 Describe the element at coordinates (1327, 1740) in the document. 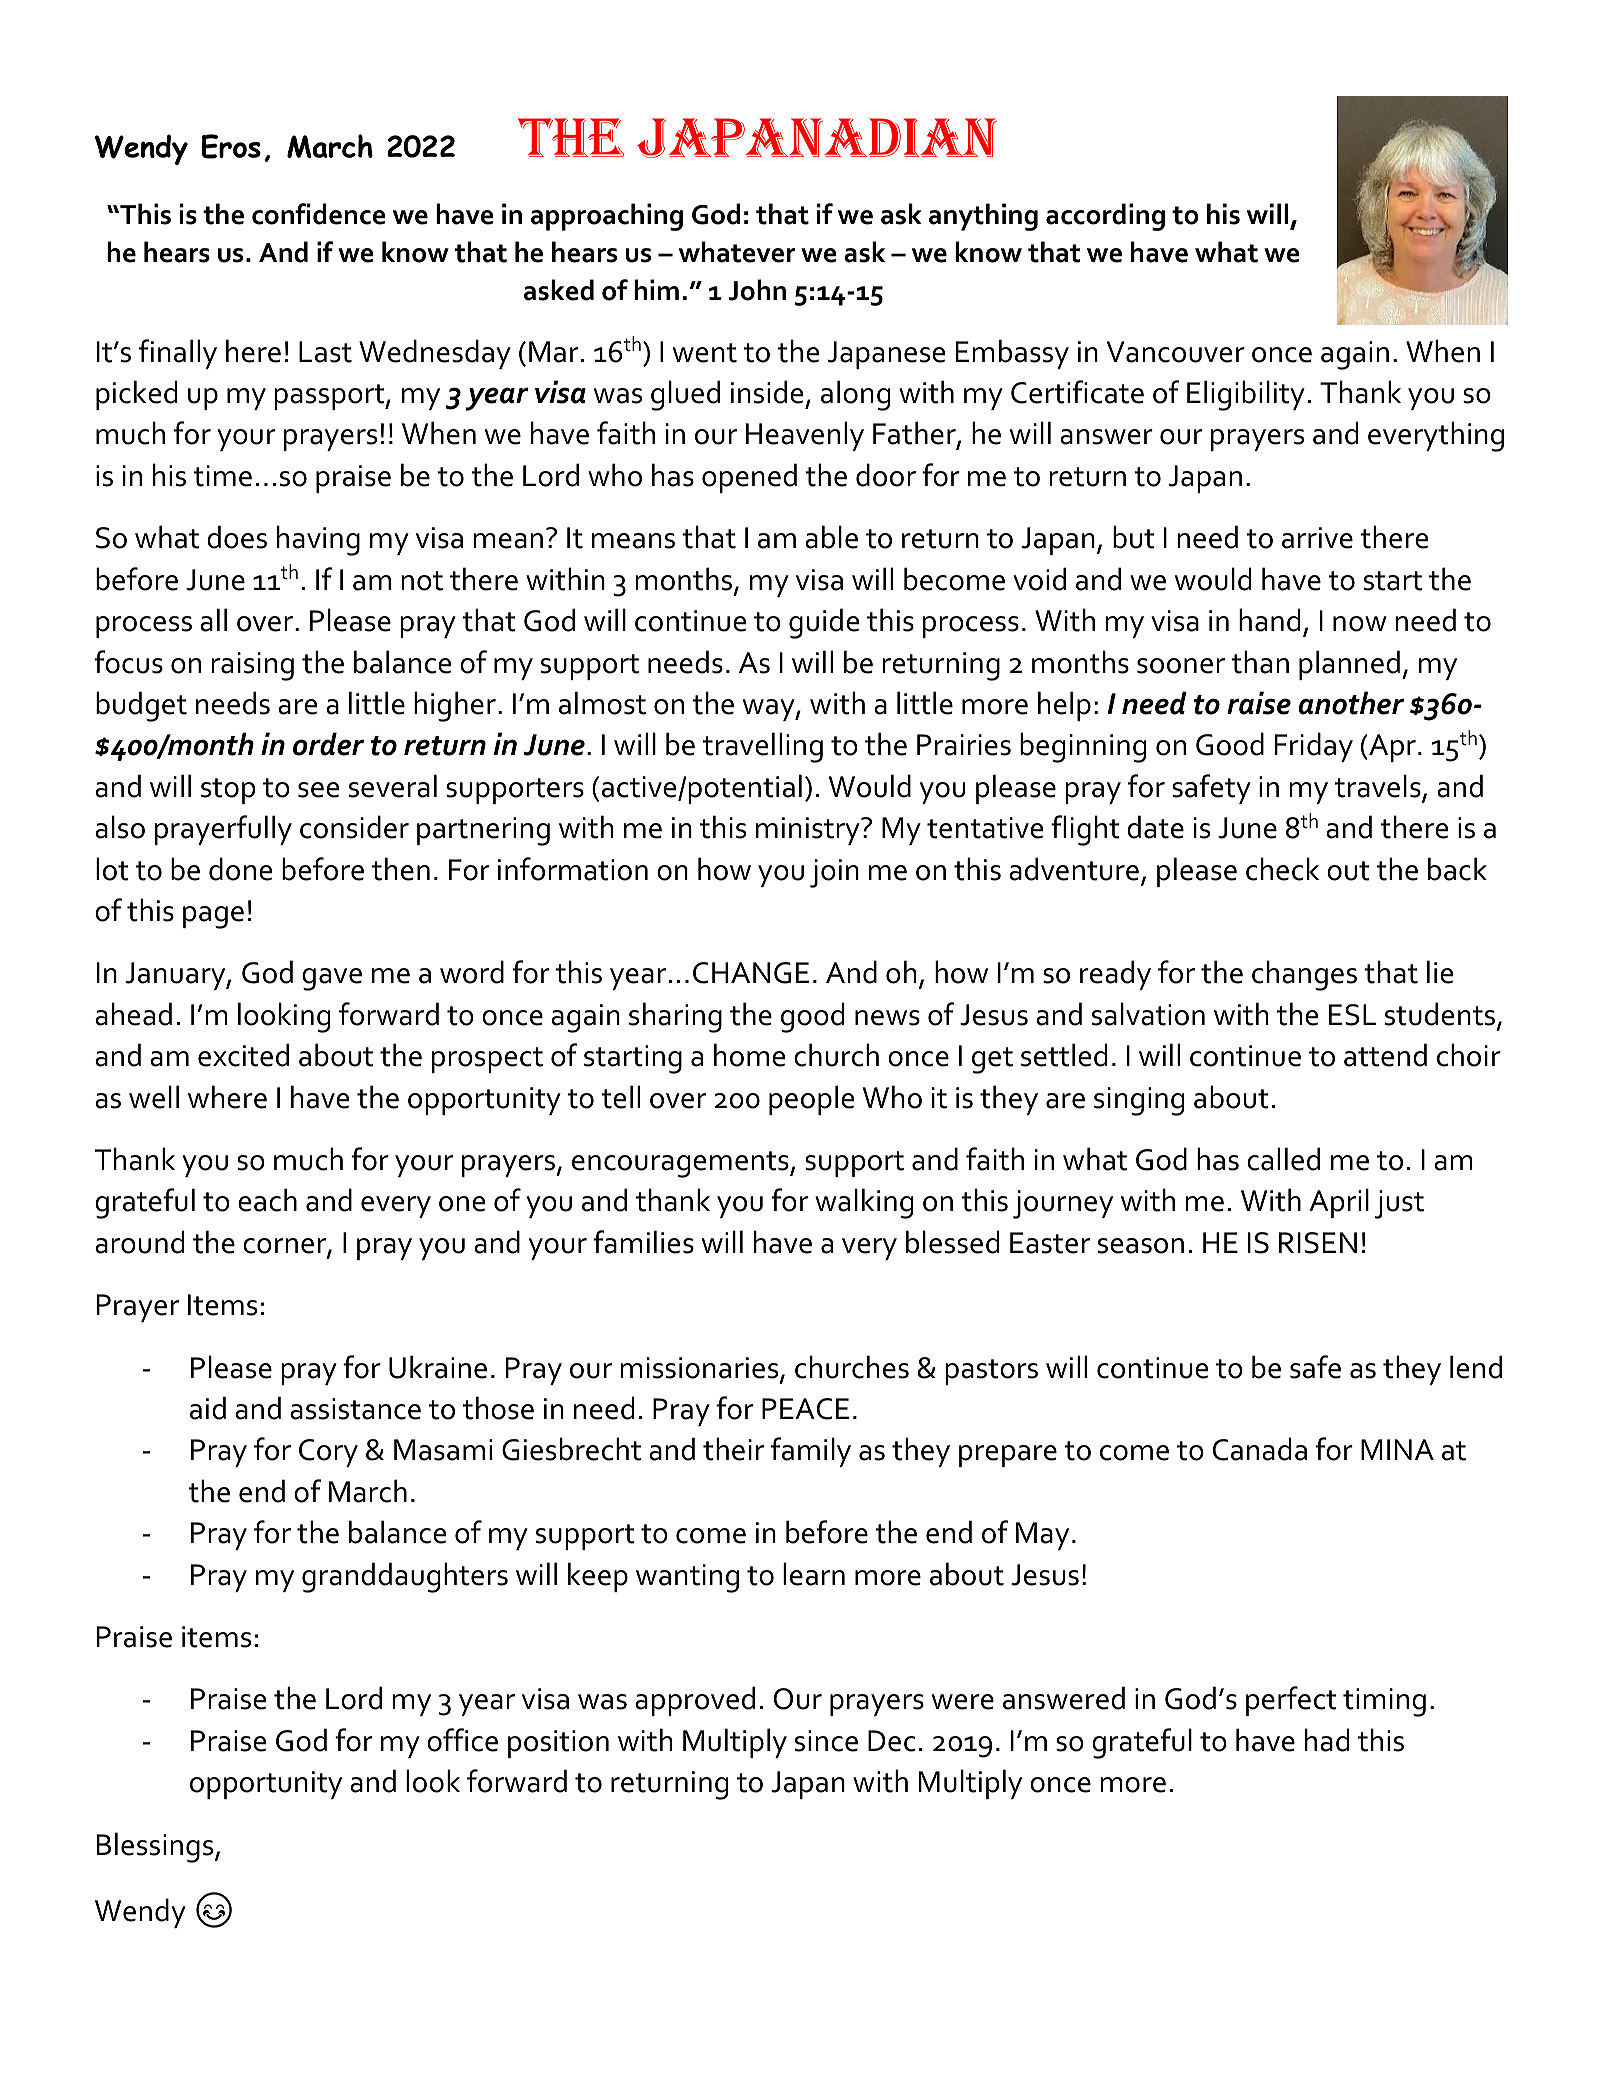

I see `had` at that location.
